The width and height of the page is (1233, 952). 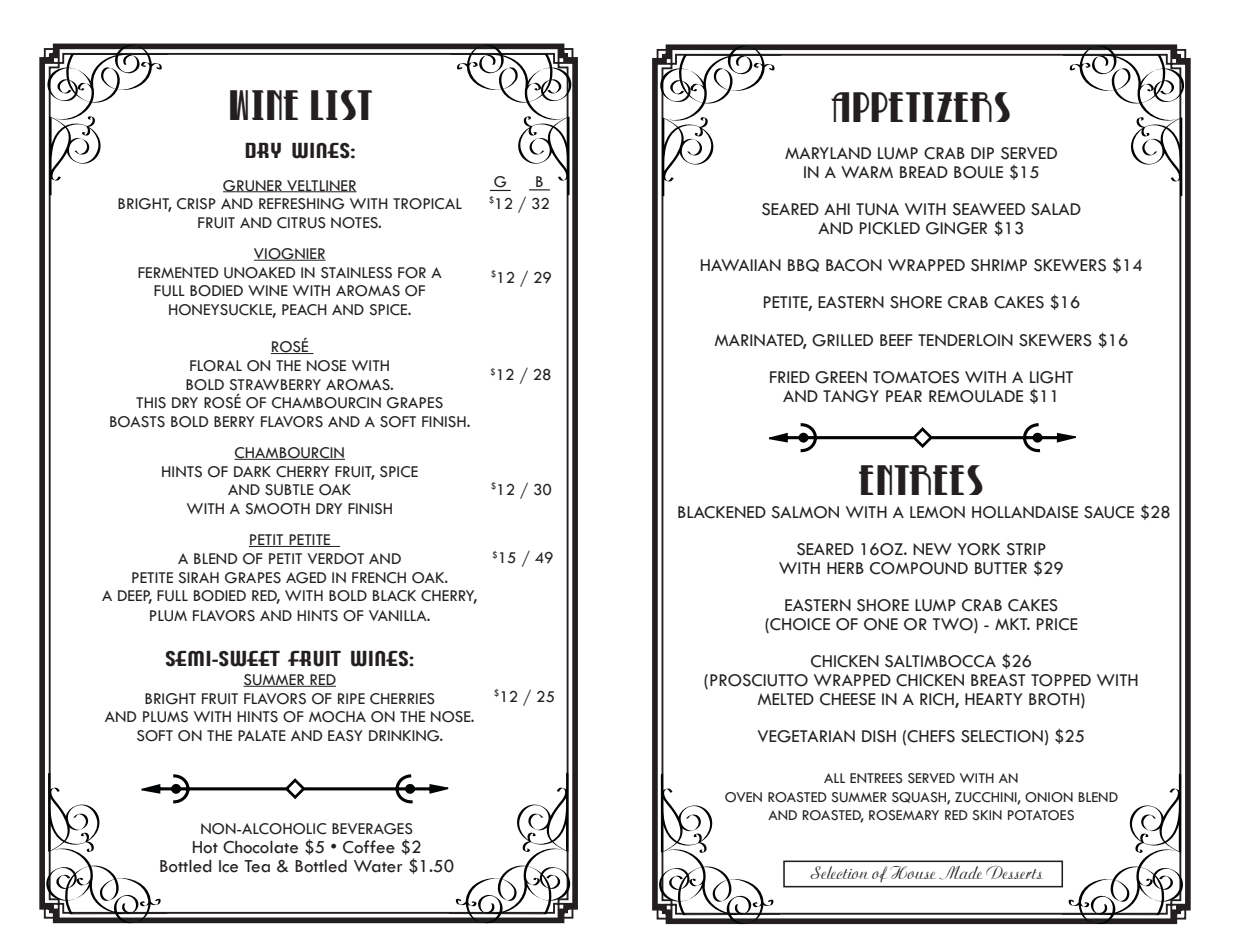 I want to click on HEARTY, so click(x=993, y=699).
